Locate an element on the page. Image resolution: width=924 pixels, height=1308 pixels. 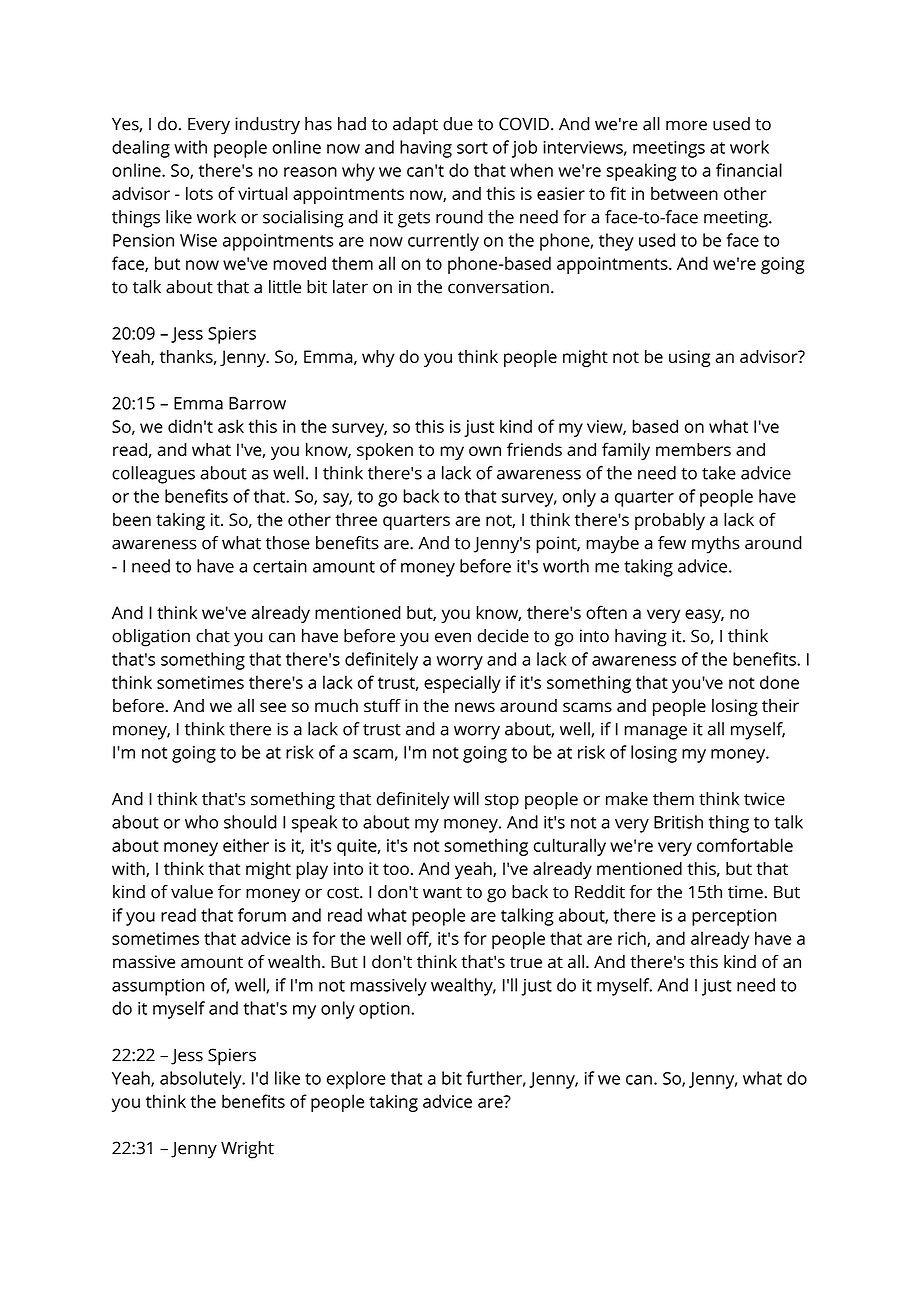
own is located at coordinates (485, 451).
